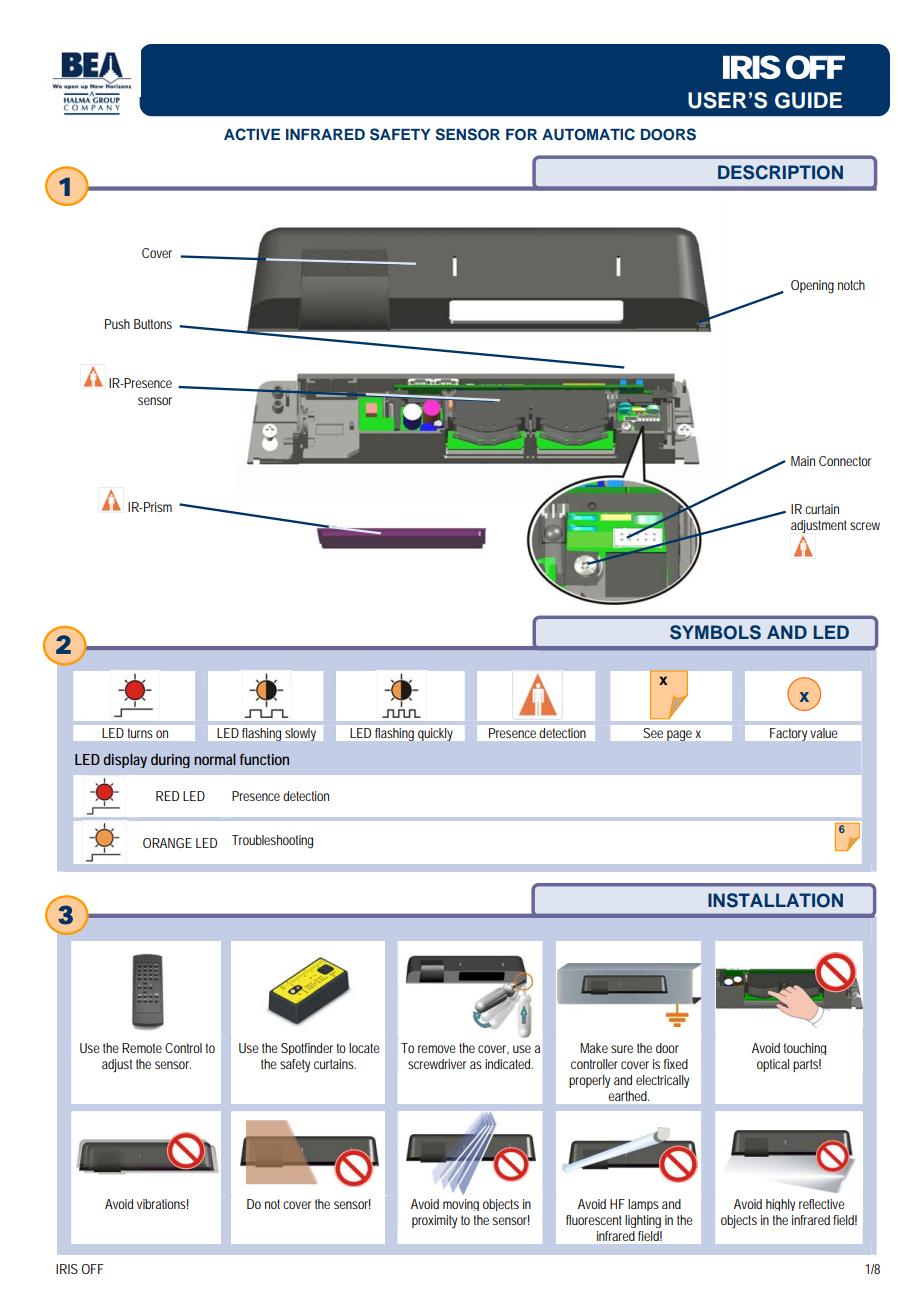 The height and width of the screenshot is (1308, 924). What do you see at coordinates (435, 734) in the screenshot?
I see `quickly` at bounding box center [435, 734].
